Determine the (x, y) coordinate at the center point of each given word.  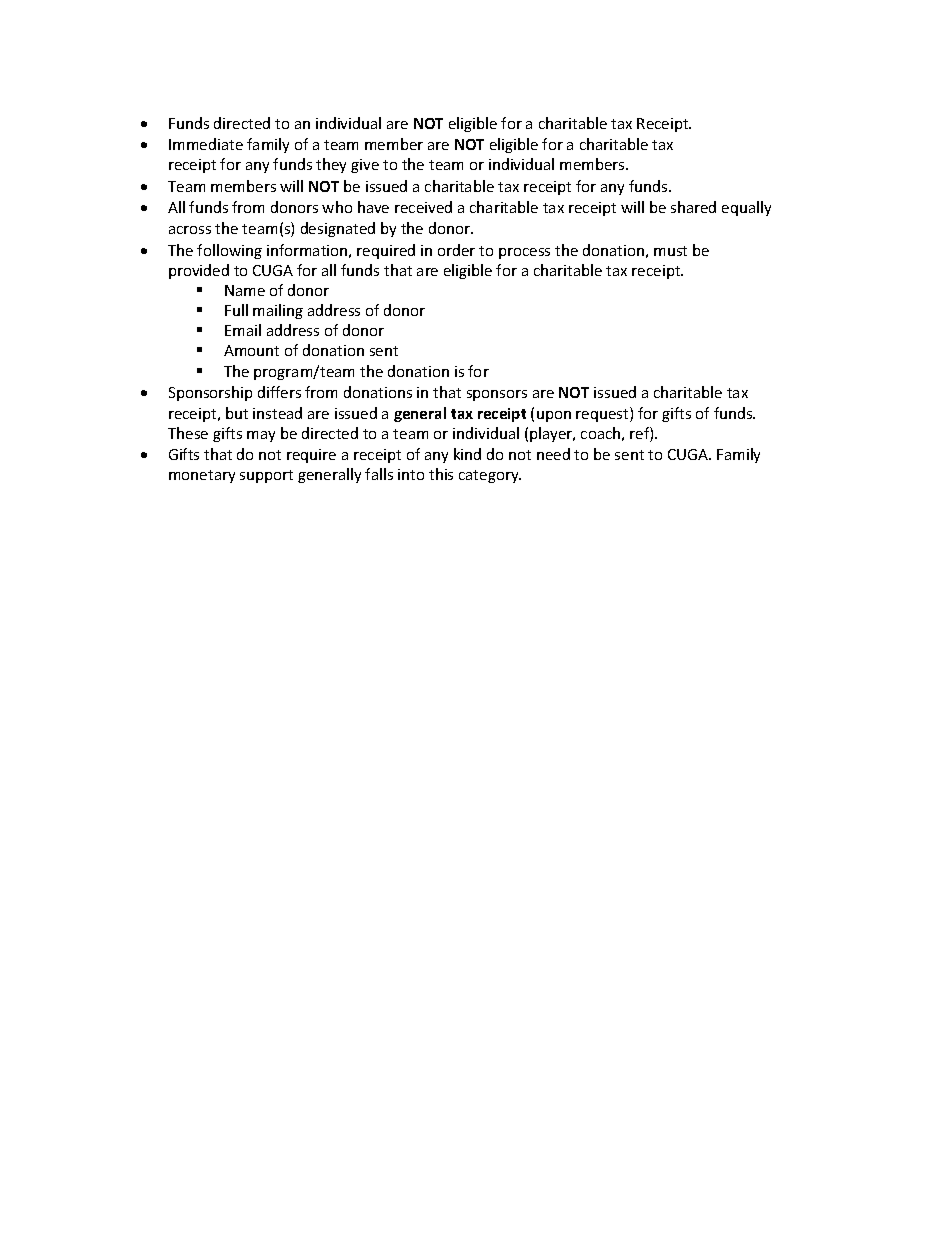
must (670, 251)
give (365, 166)
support (266, 476)
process (524, 253)
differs (279, 392)
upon (554, 416)
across (190, 230)
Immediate (206, 144)
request (603, 414)
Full (236, 310)
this (441, 474)
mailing (278, 311)
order (456, 250)
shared (693, 207)
